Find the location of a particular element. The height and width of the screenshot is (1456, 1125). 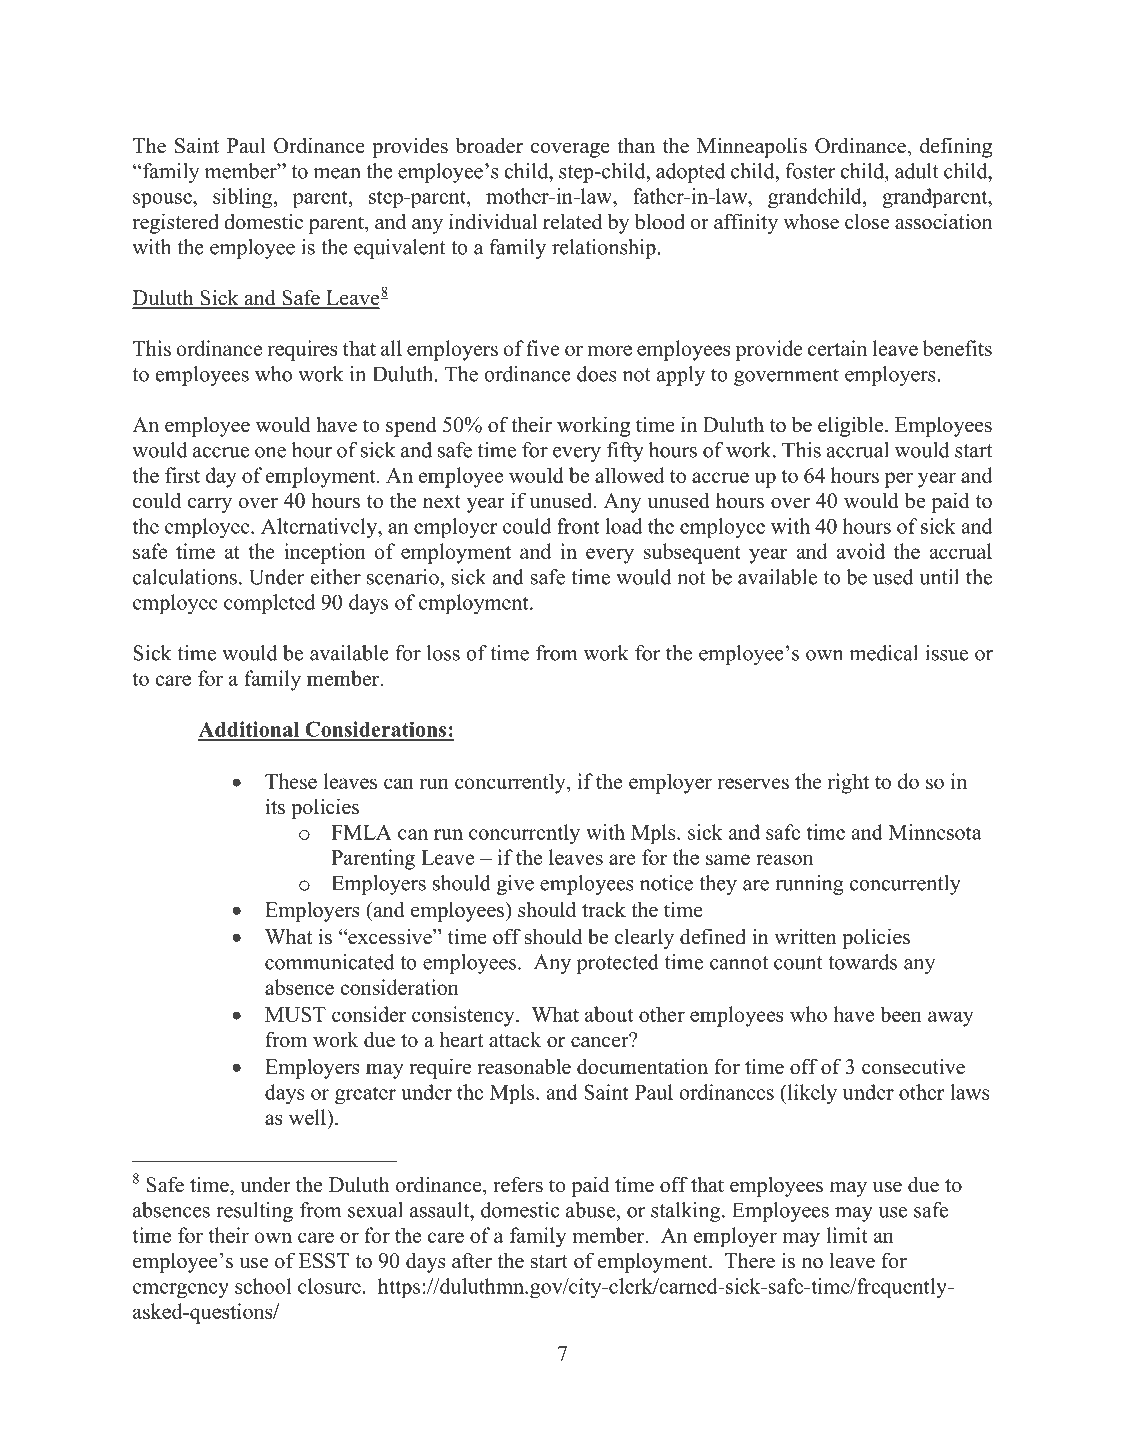

medical is located at coordinates (883, 653).
